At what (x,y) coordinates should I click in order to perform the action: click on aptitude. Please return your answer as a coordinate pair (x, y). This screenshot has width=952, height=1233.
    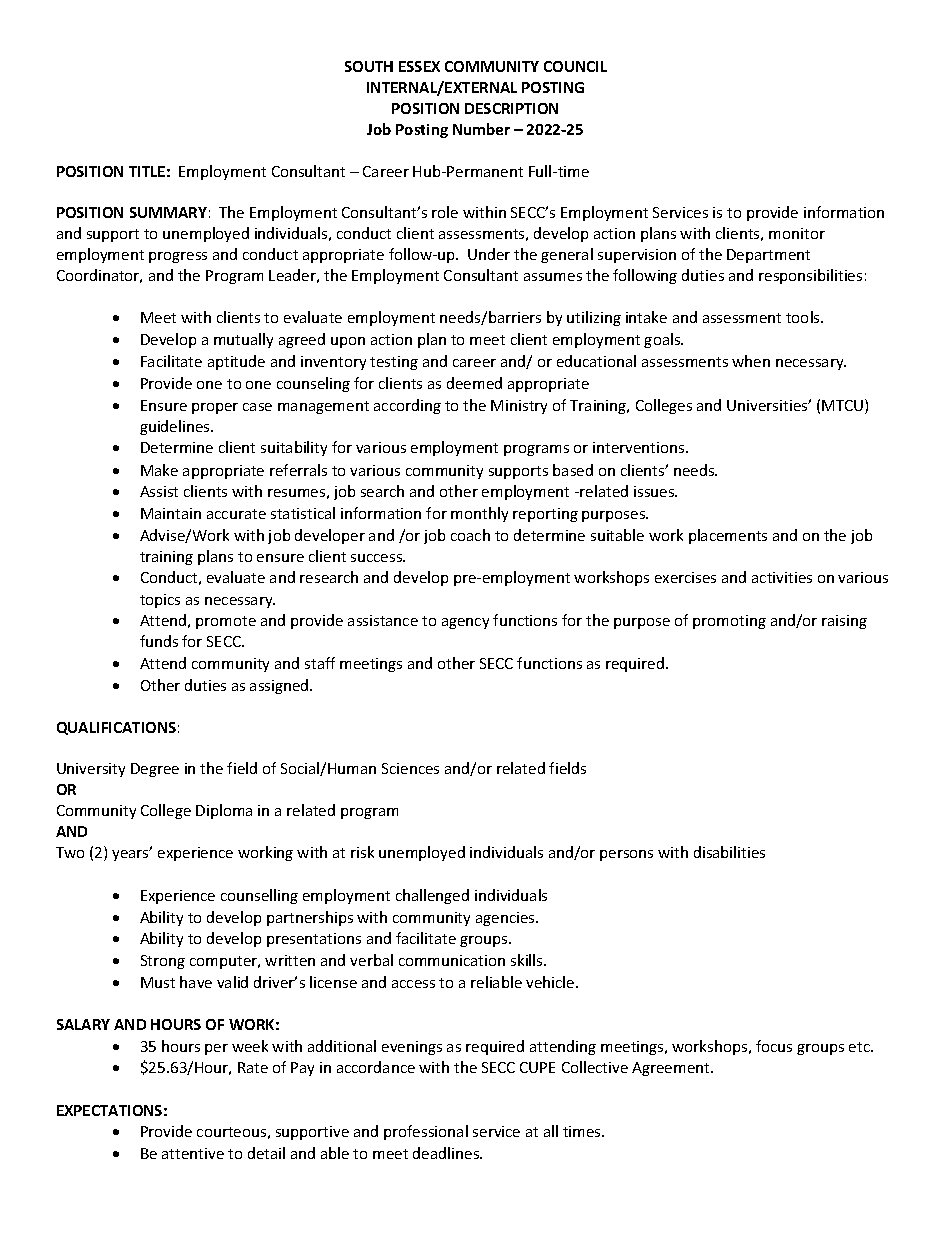
    Looking at the image, I should click on (236, 362).
